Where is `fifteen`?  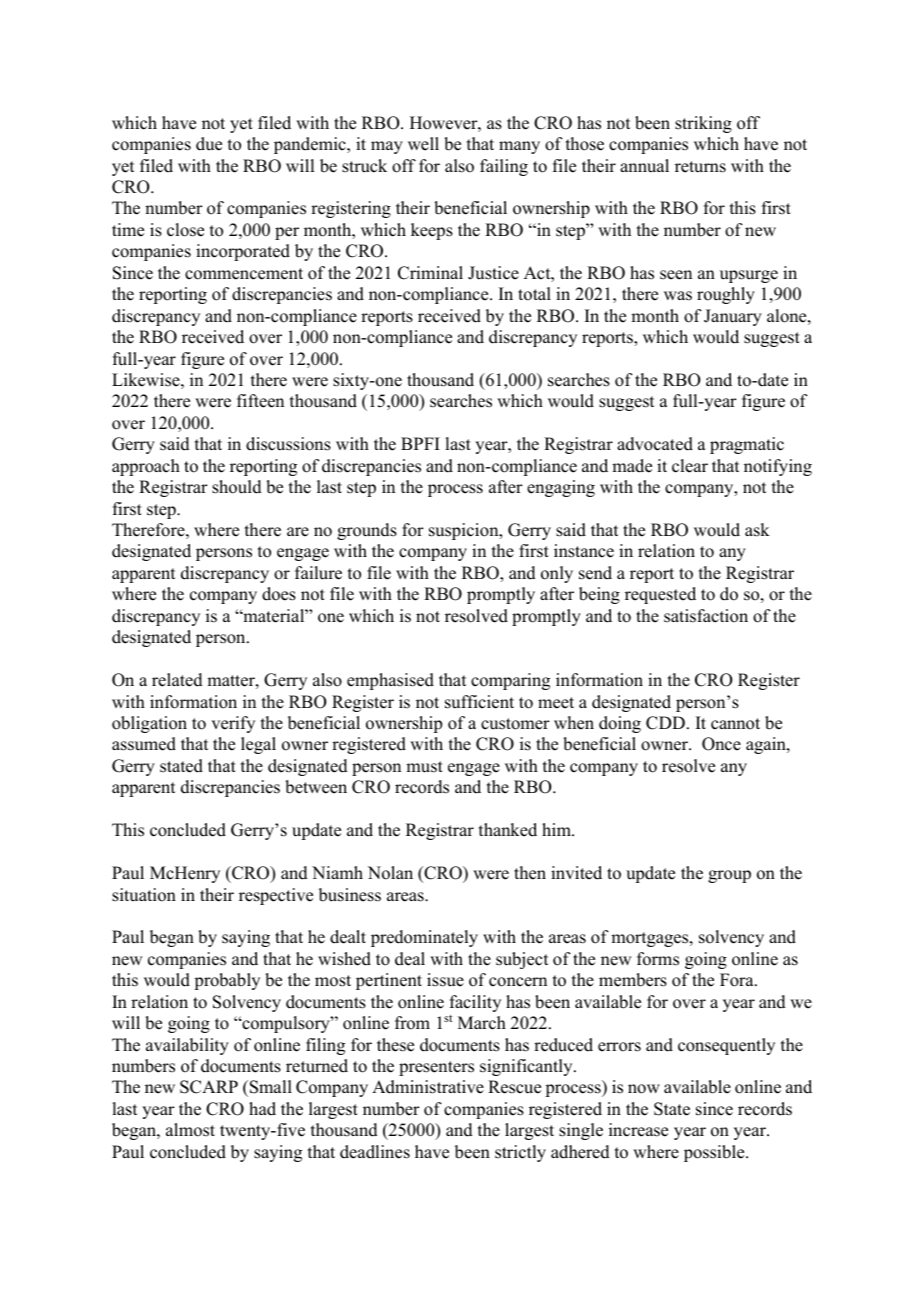
fifteen is located at coordinates (260, 401).
